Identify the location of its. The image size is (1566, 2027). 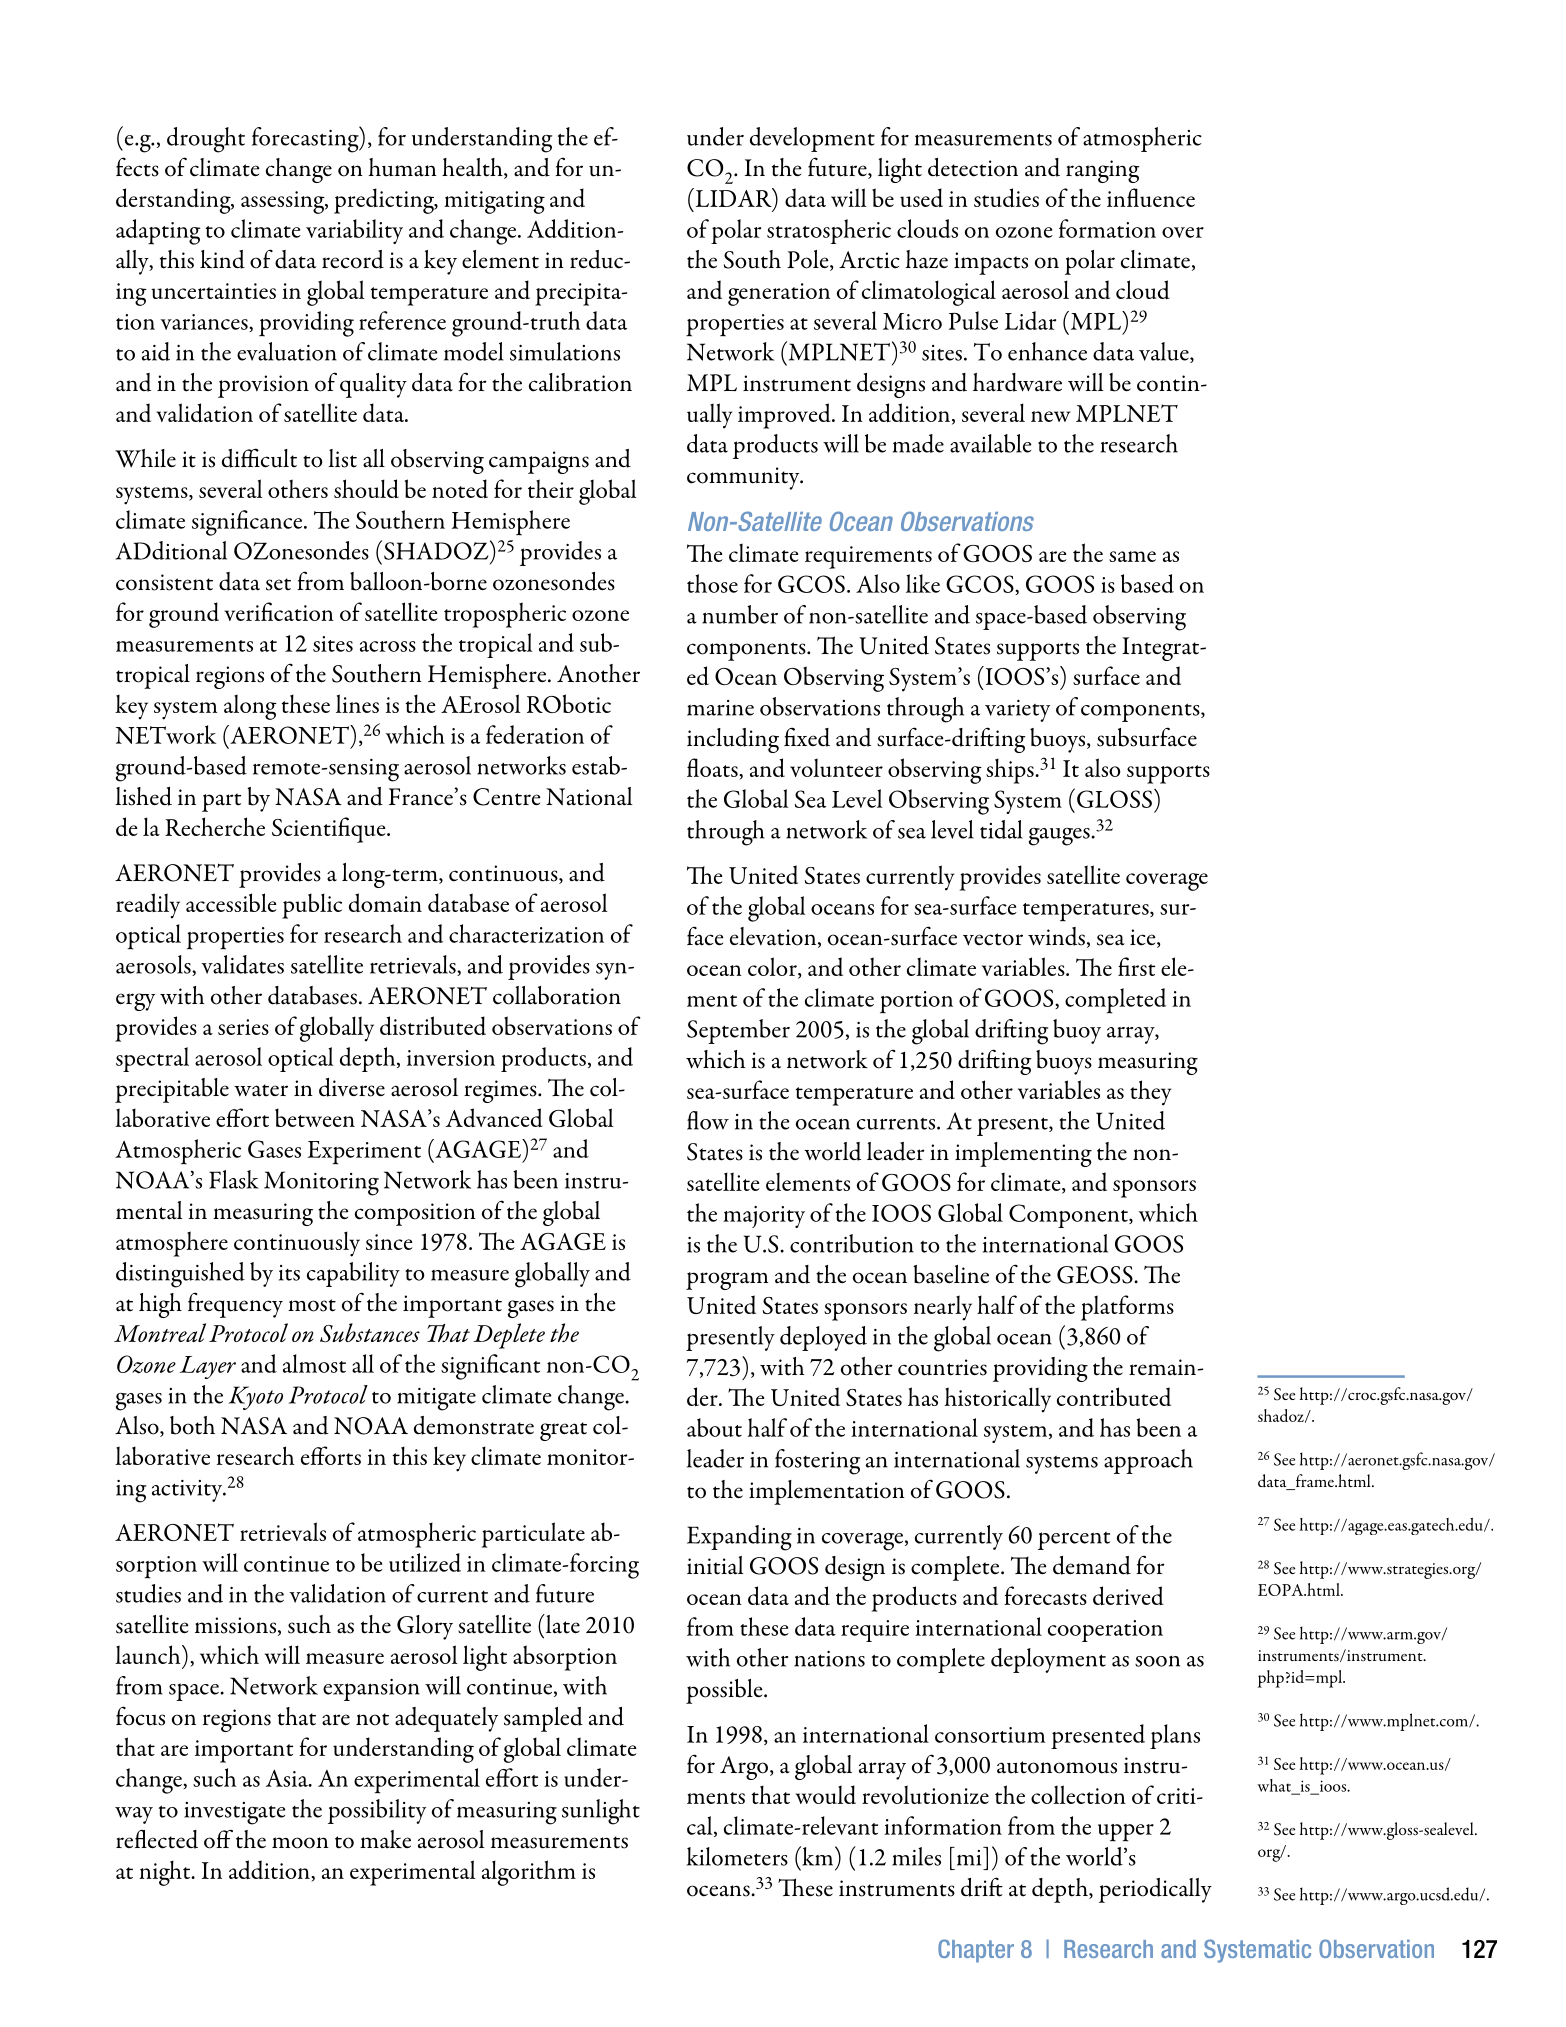
(289, 1273).
